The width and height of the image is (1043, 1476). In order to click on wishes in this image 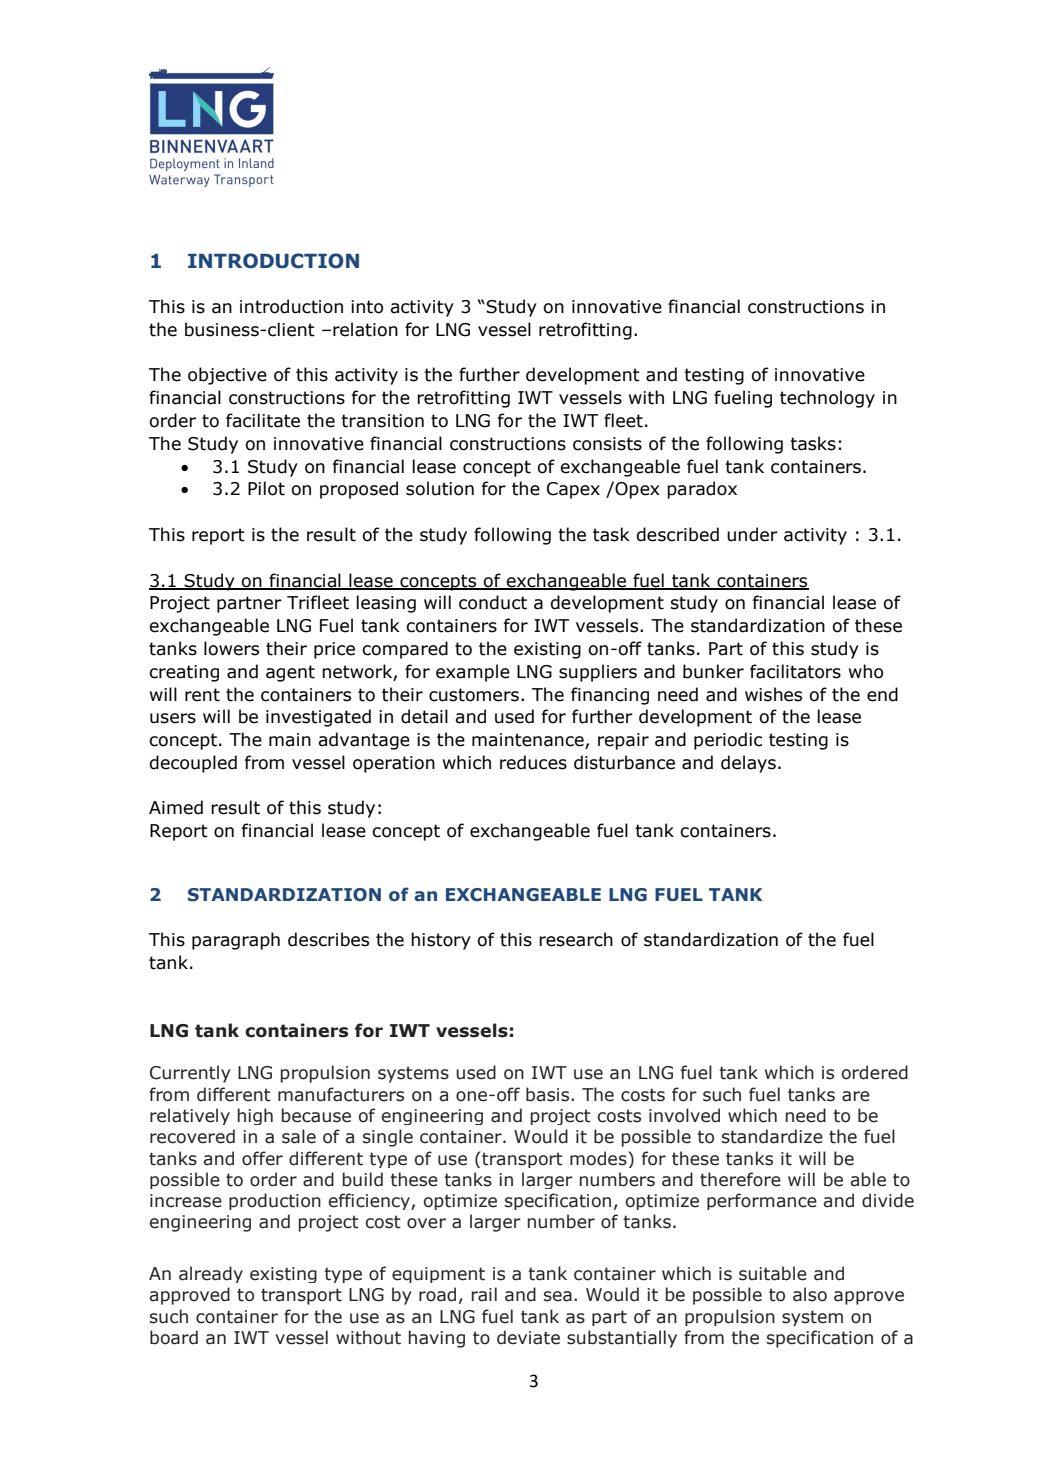, I will do `click(773, 694)`.
